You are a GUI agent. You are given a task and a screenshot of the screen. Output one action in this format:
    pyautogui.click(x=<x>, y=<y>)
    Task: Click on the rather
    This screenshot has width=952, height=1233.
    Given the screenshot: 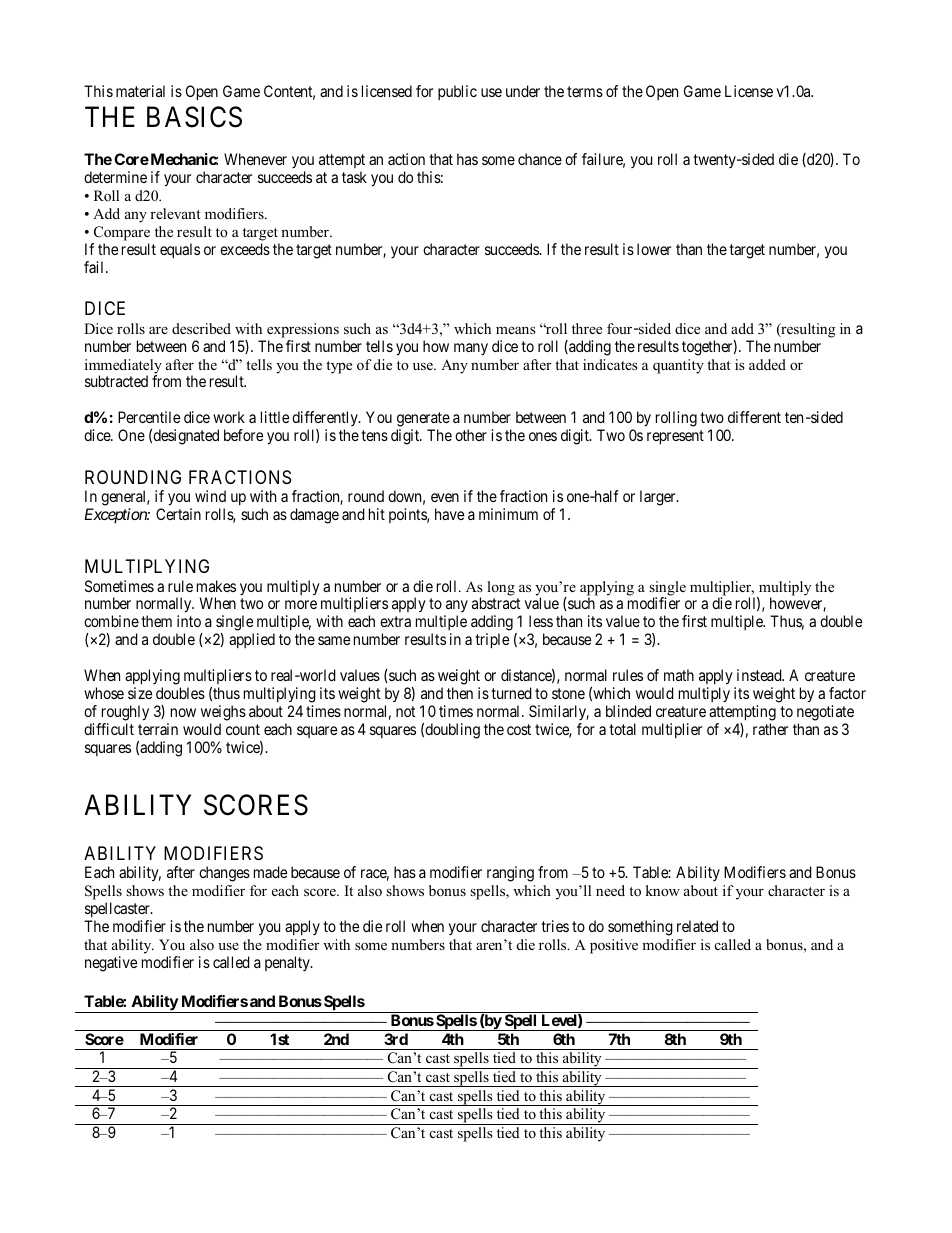 What is the action you would take?
    pyautogui.click(x=770, y=729)
